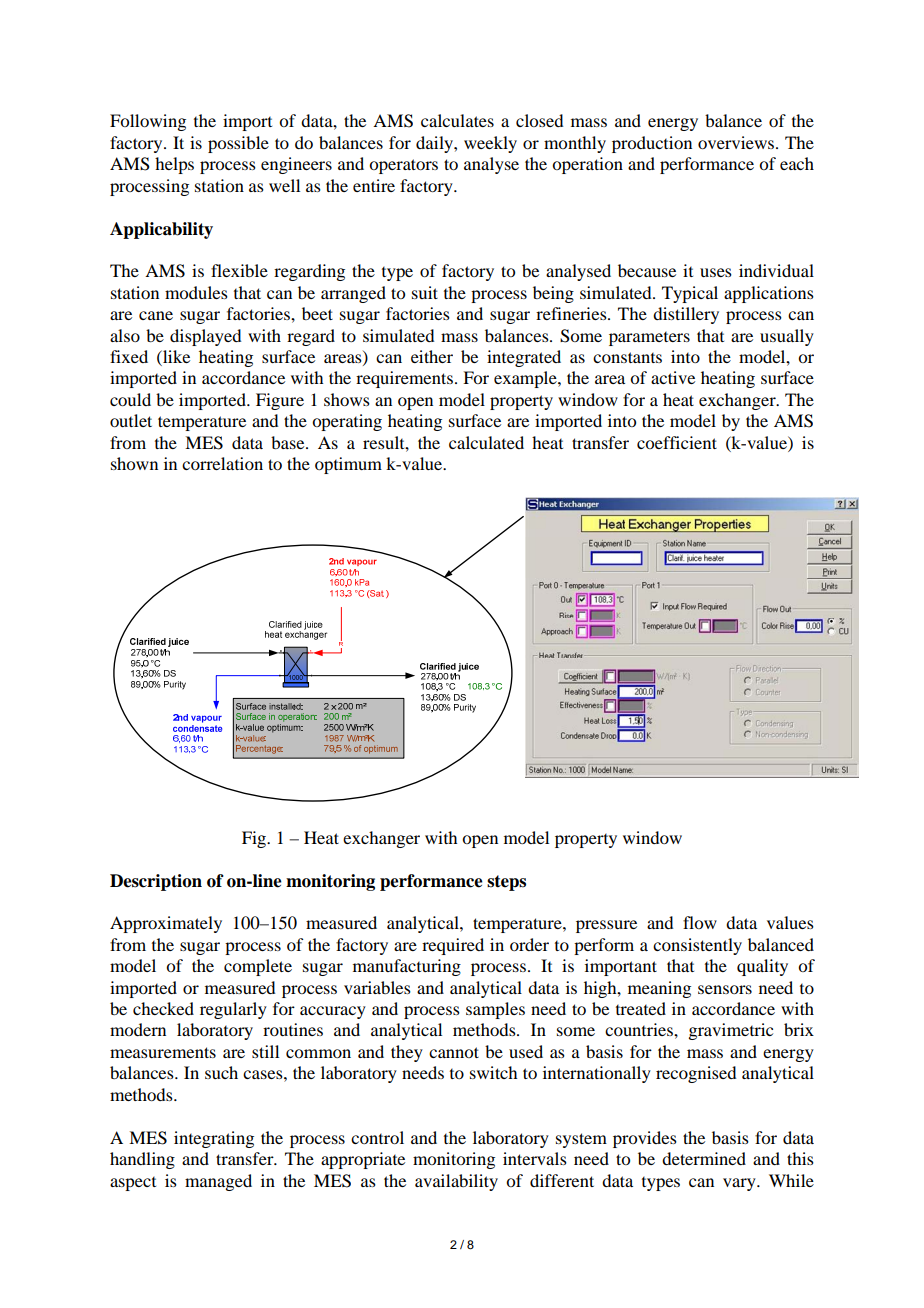 The height and width of the screenshot is (1308, 924). What do you see at coordinates (222, 463) in the screenshot?
I see `correlation` at bounding box center [222, 463].
